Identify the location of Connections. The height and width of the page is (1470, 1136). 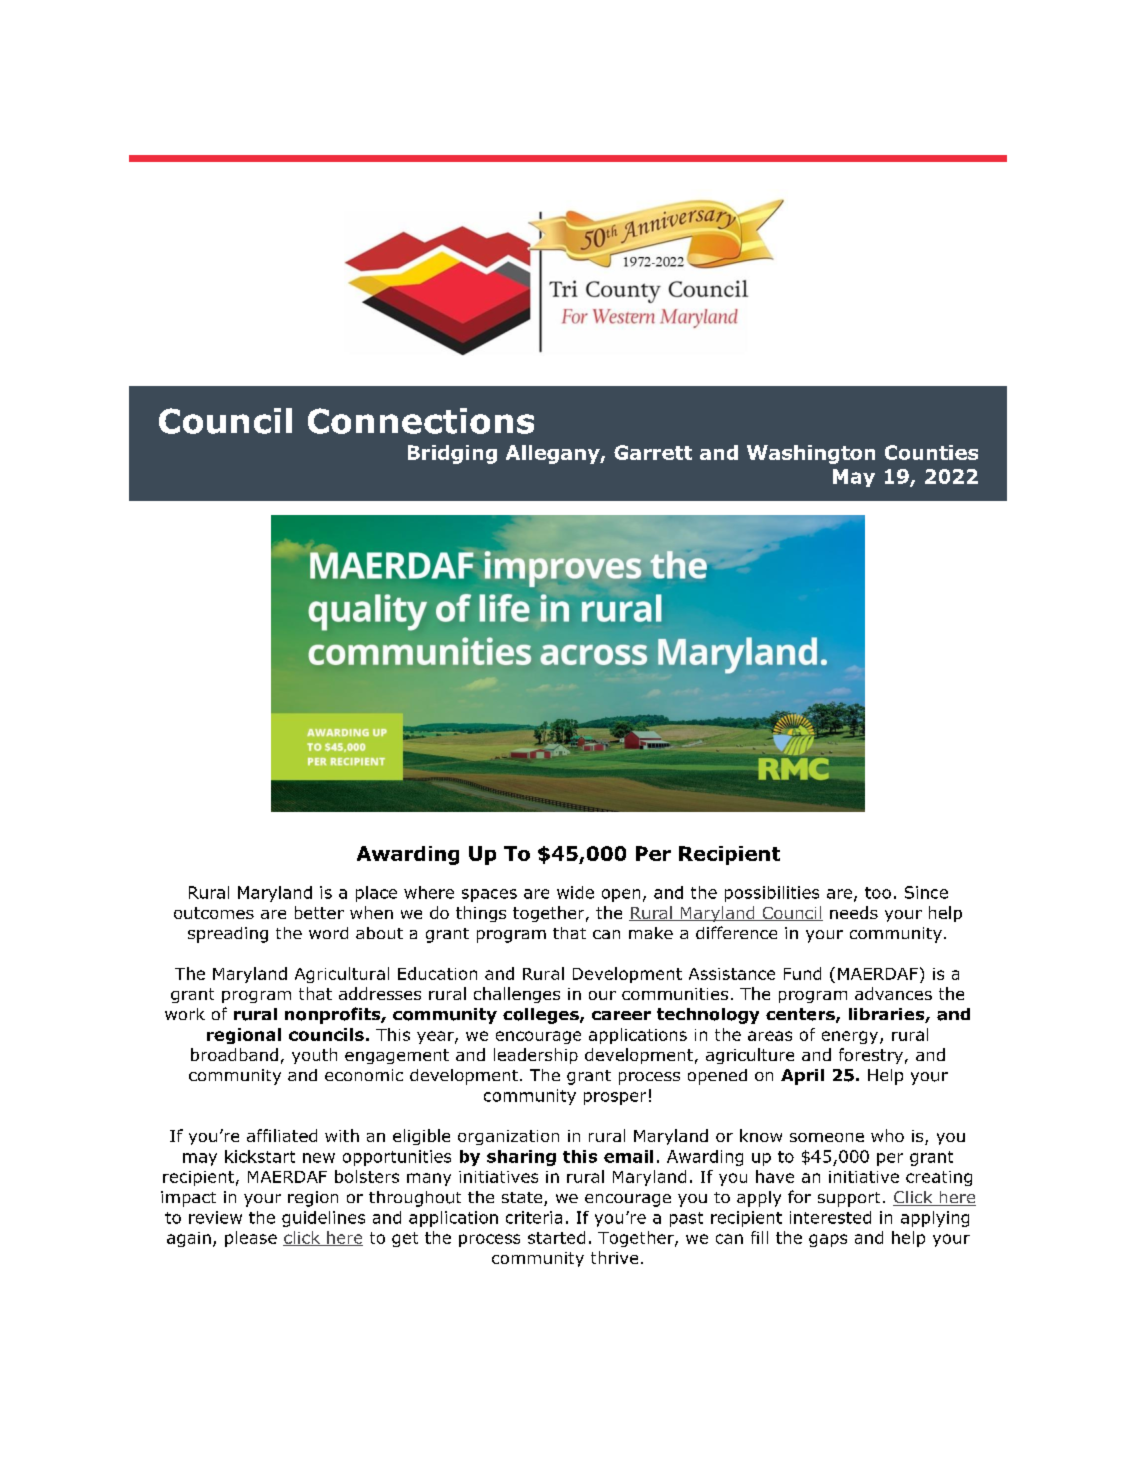
(421, 421).
